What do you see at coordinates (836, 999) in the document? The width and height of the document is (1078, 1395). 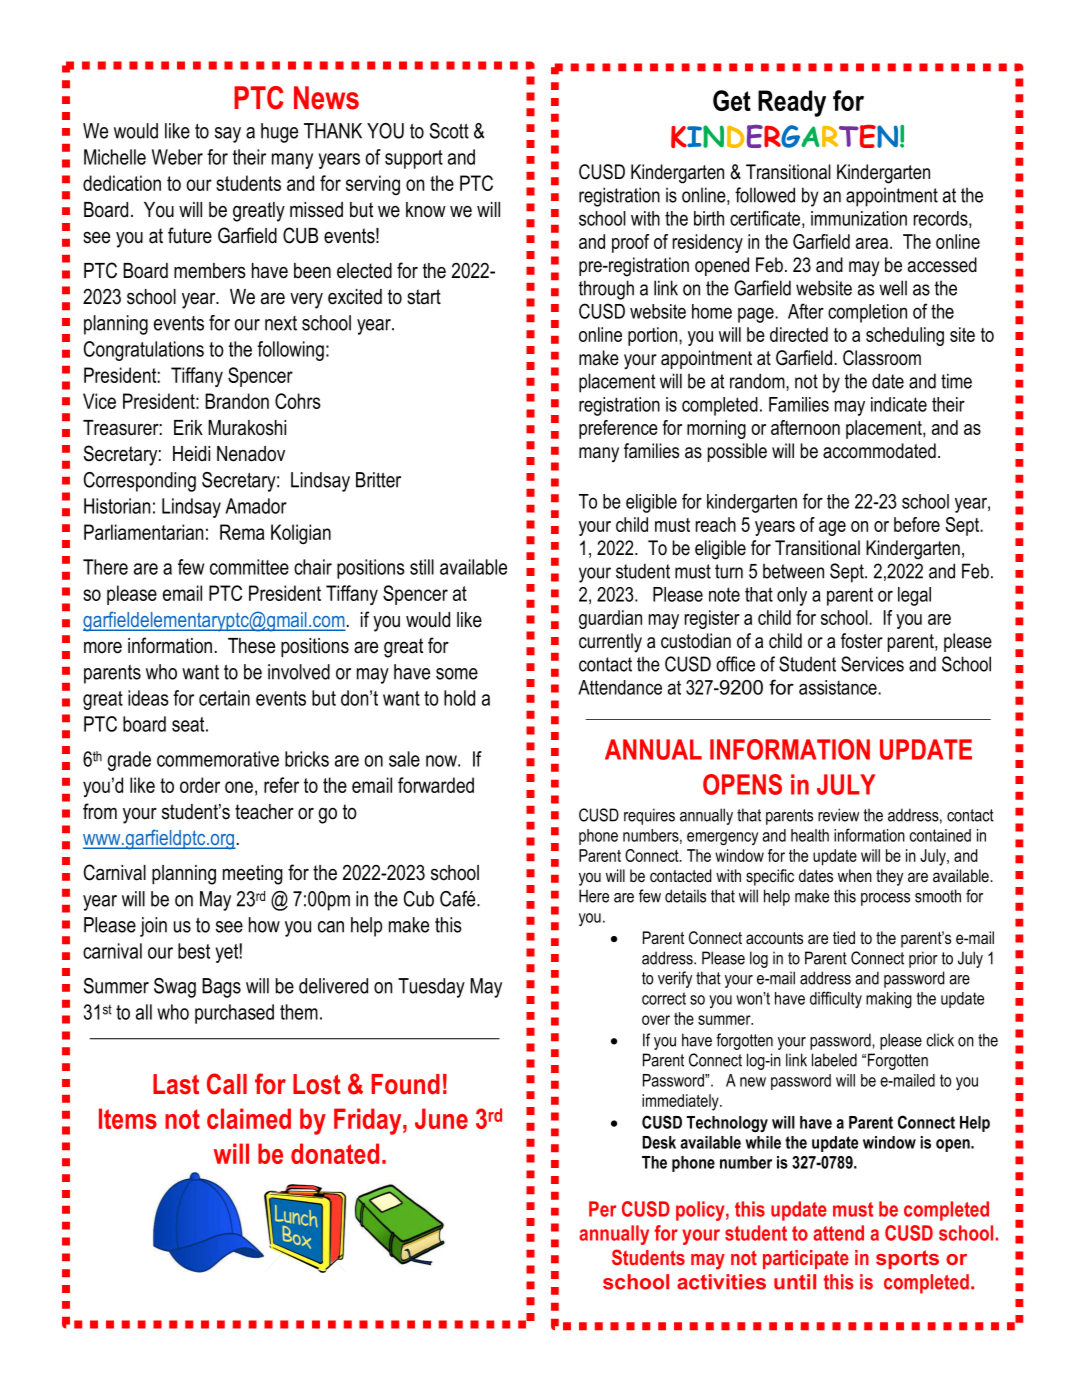 I see `difficulty` at bounding box center [836, 999].
